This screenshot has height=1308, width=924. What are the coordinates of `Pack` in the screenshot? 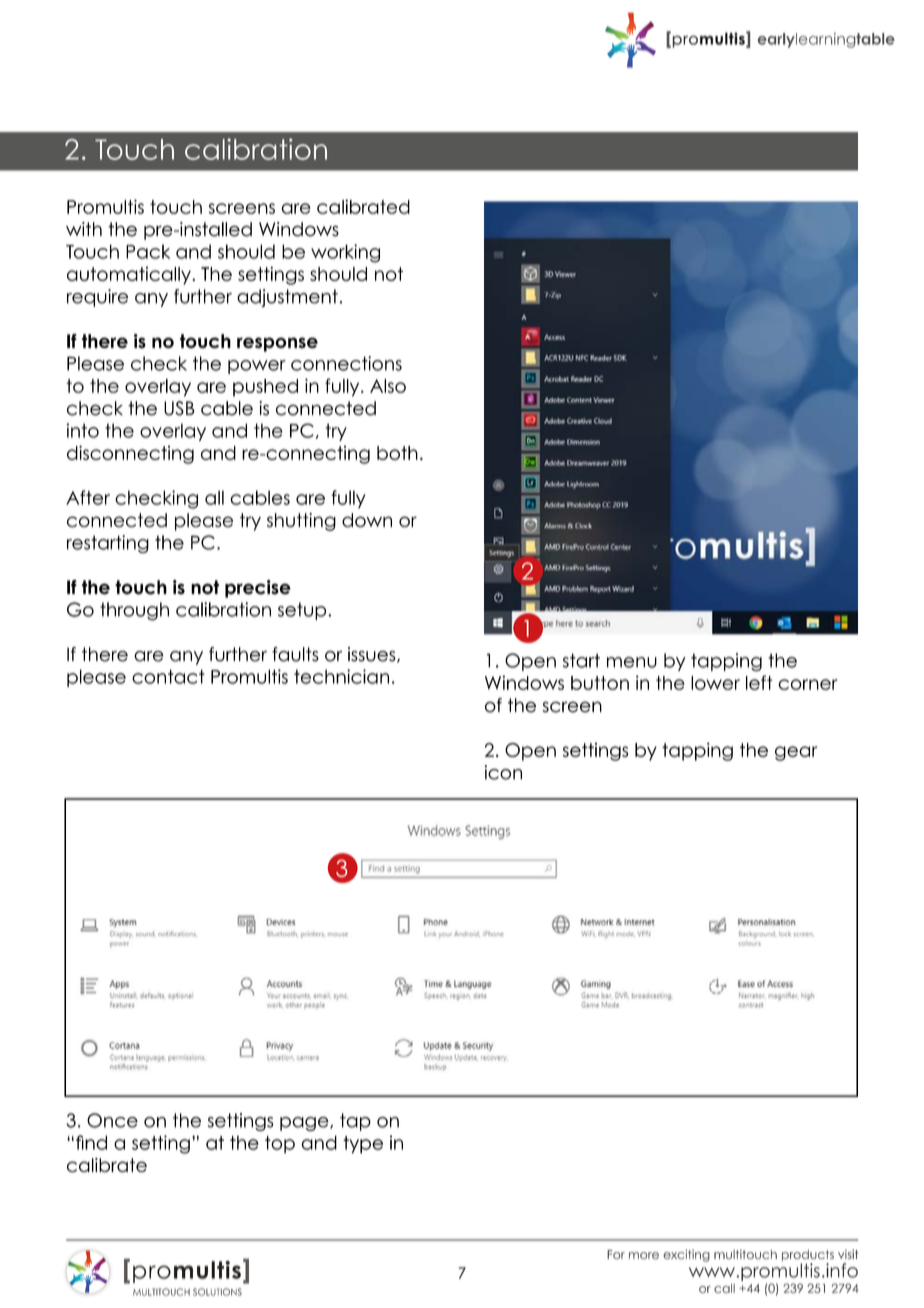 It's located at (148, 251).
